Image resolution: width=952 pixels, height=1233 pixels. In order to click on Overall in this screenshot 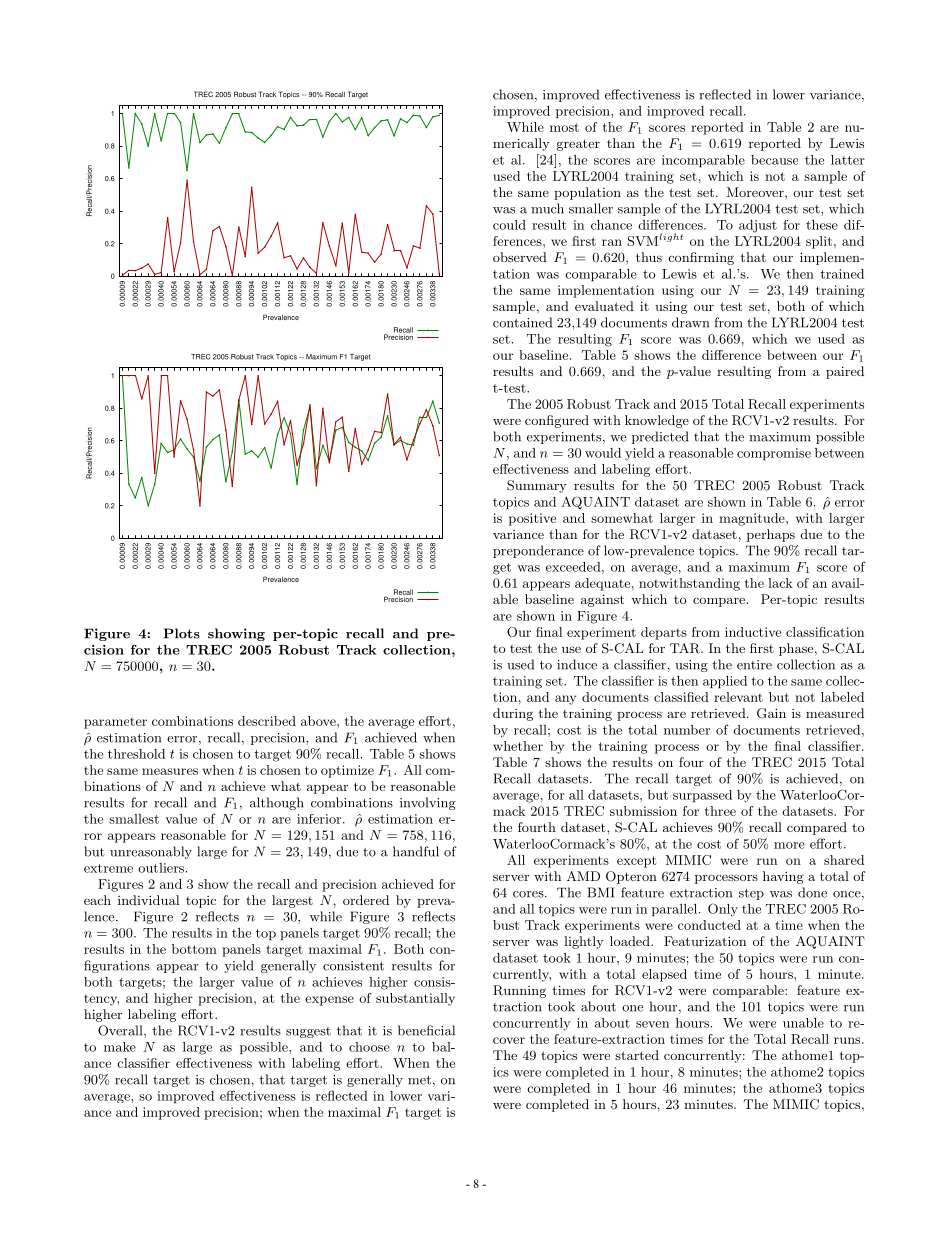, I will do `click(121, 1031)`.
